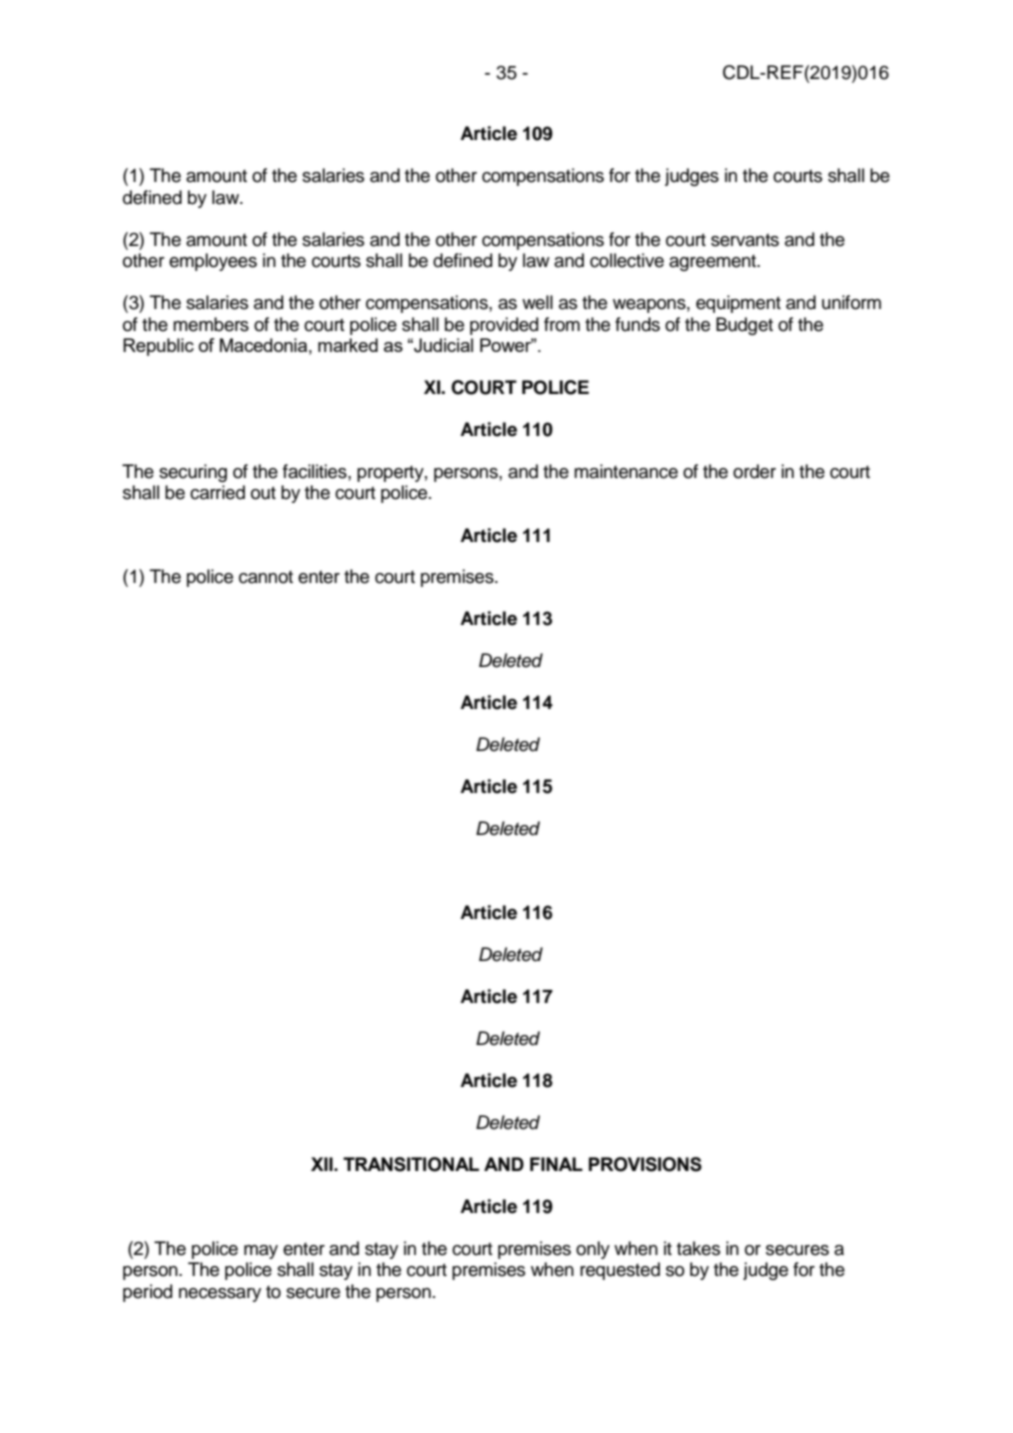  What do you see at coordinates (261, 1252) in the page?
I see `may` at bounding box center [261, 1252].
